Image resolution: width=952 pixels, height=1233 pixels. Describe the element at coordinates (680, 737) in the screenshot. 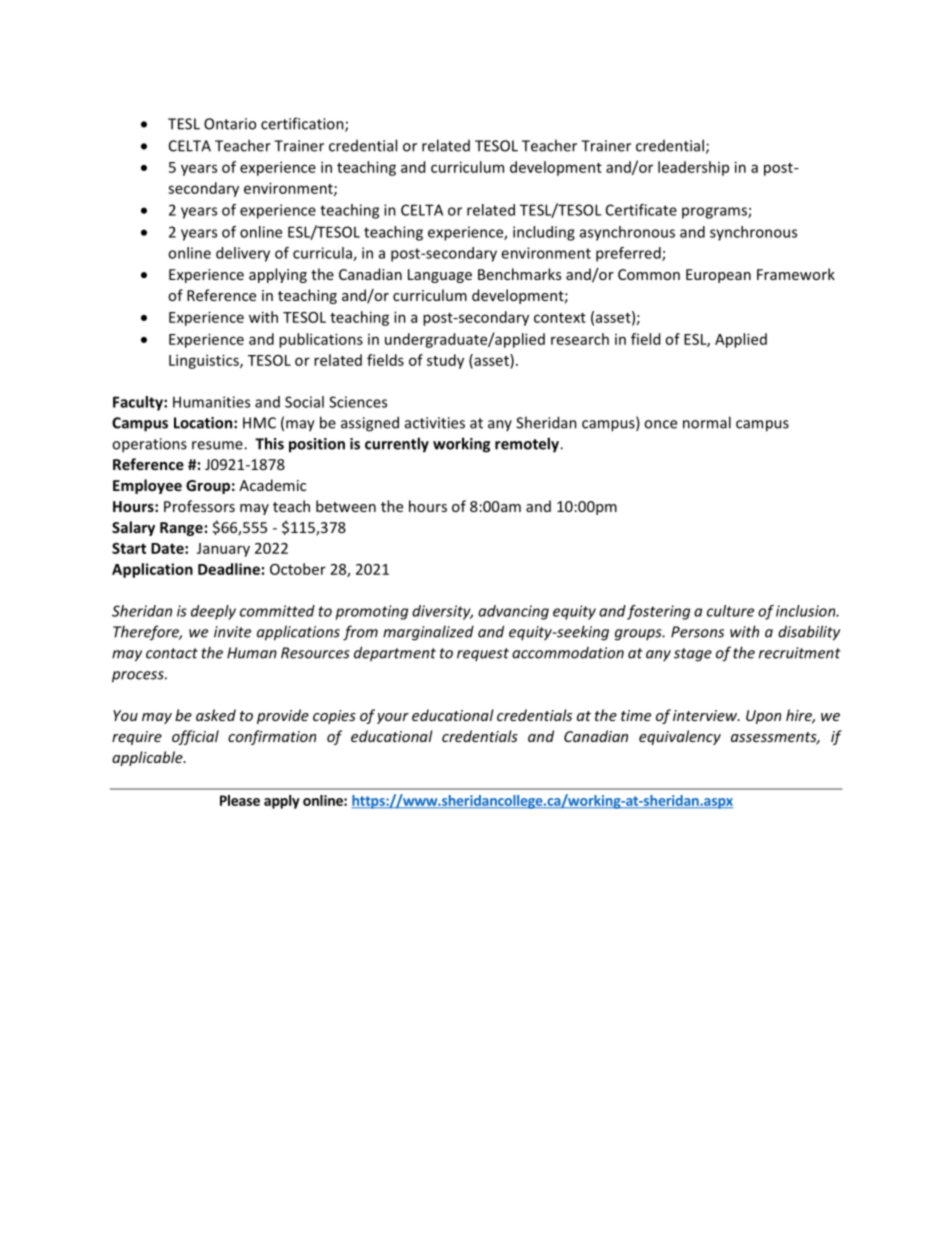

I see `equivalency` at that location.
